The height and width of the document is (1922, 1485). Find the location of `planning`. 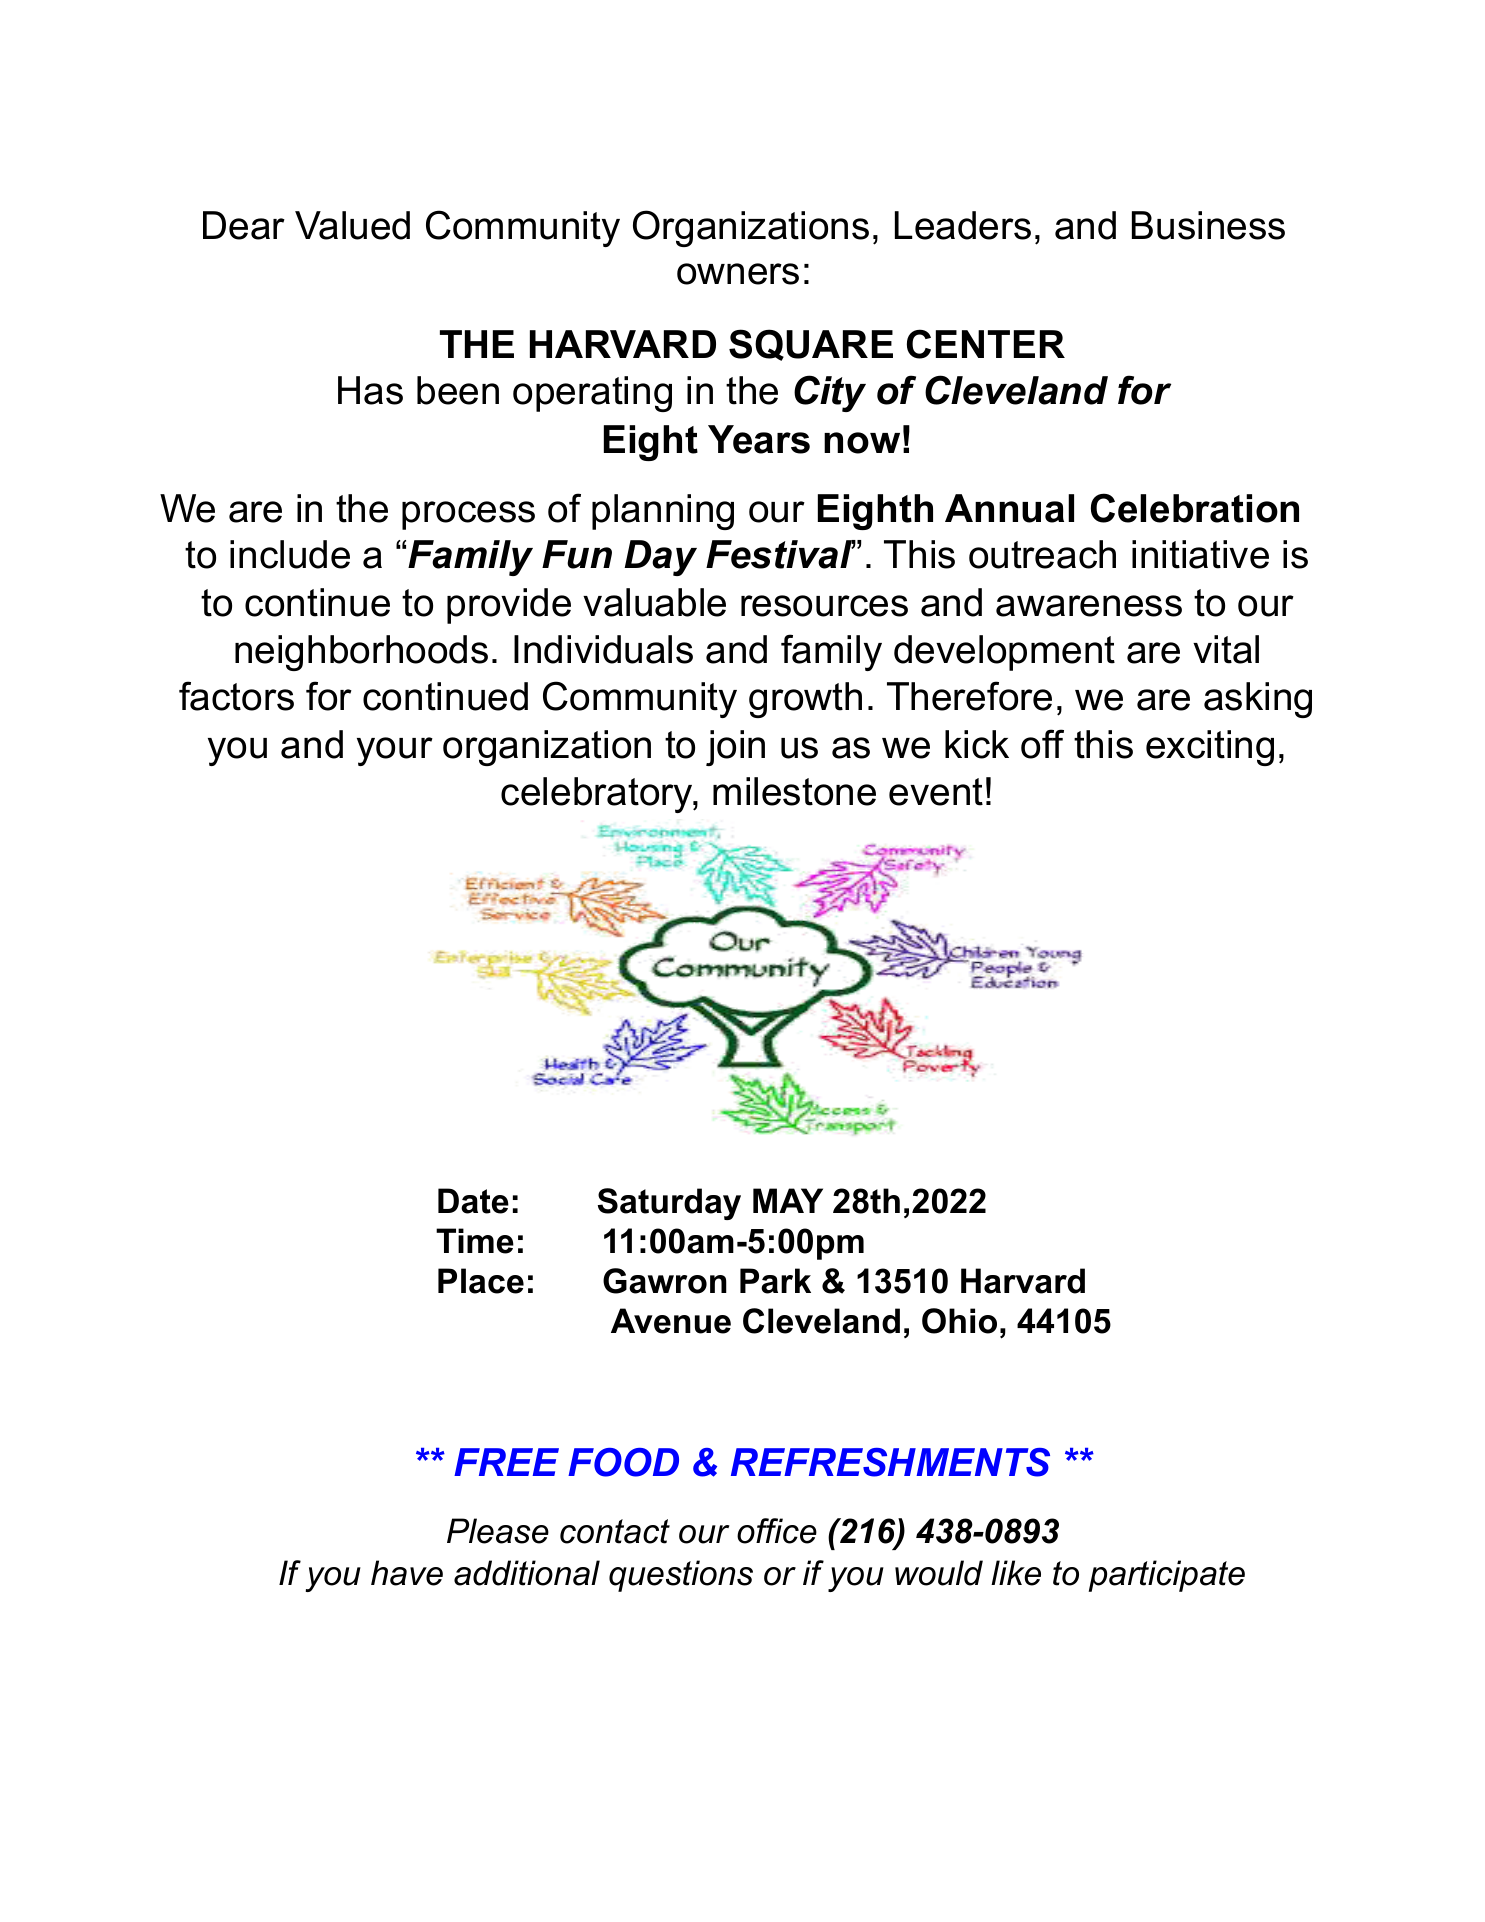

planning is located at coordinates (663, 512).
